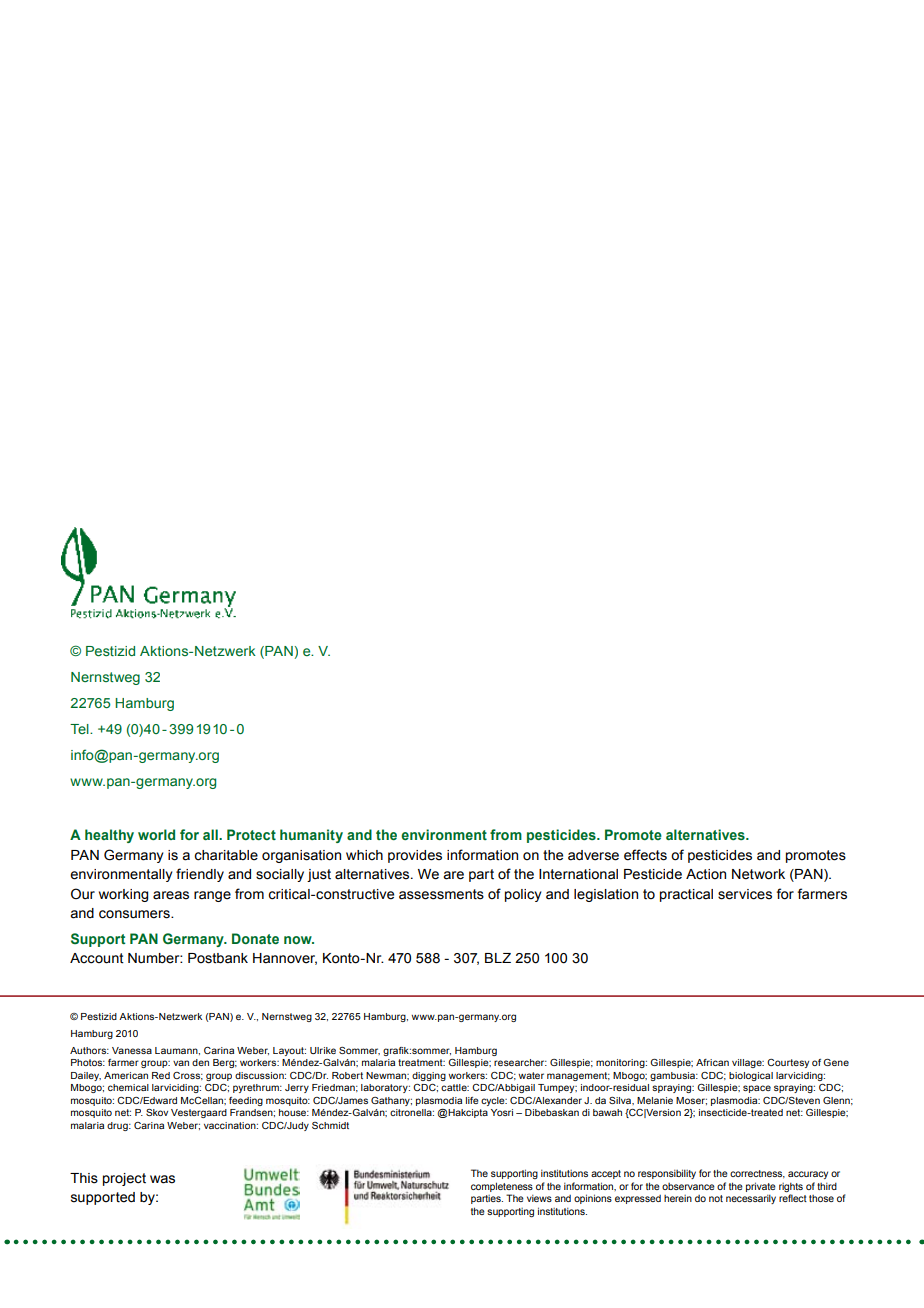 The width and height of the screenshot is (924, 1308). What do you see at coordinates (171, 895) in the screenshot?
I see `areas` at bounding box center [171, 895].
